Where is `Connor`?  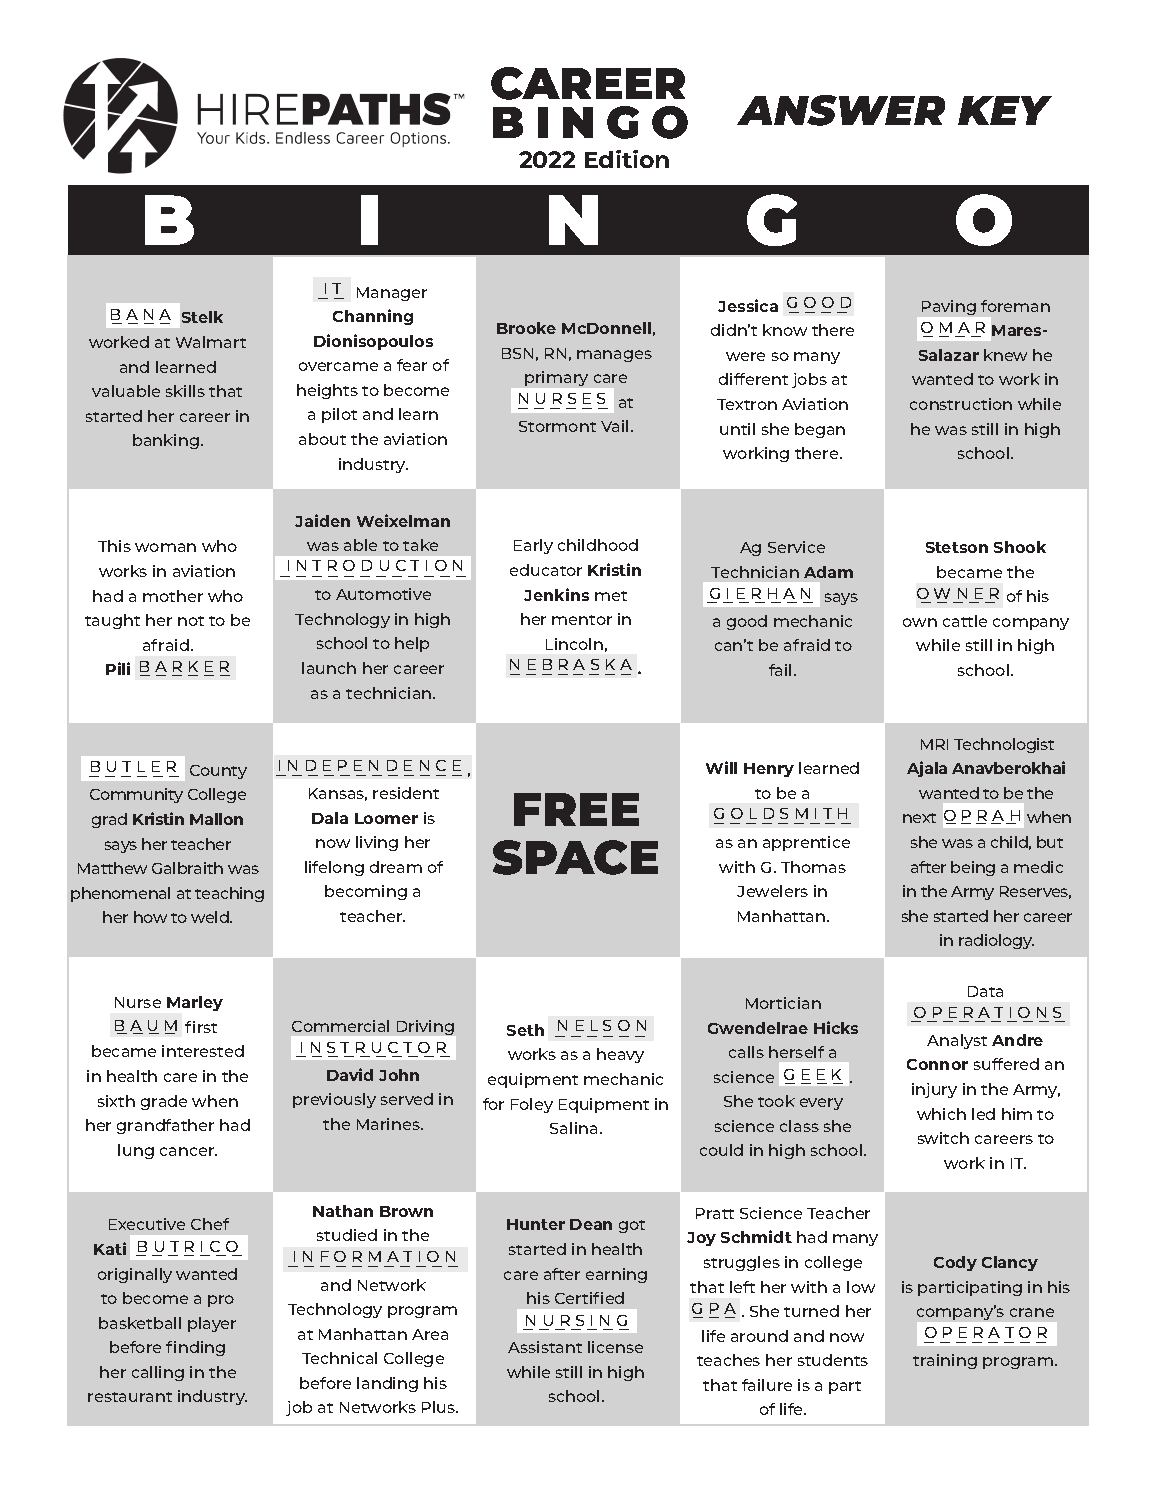 Connor is located at coordinates (937, 1064).
